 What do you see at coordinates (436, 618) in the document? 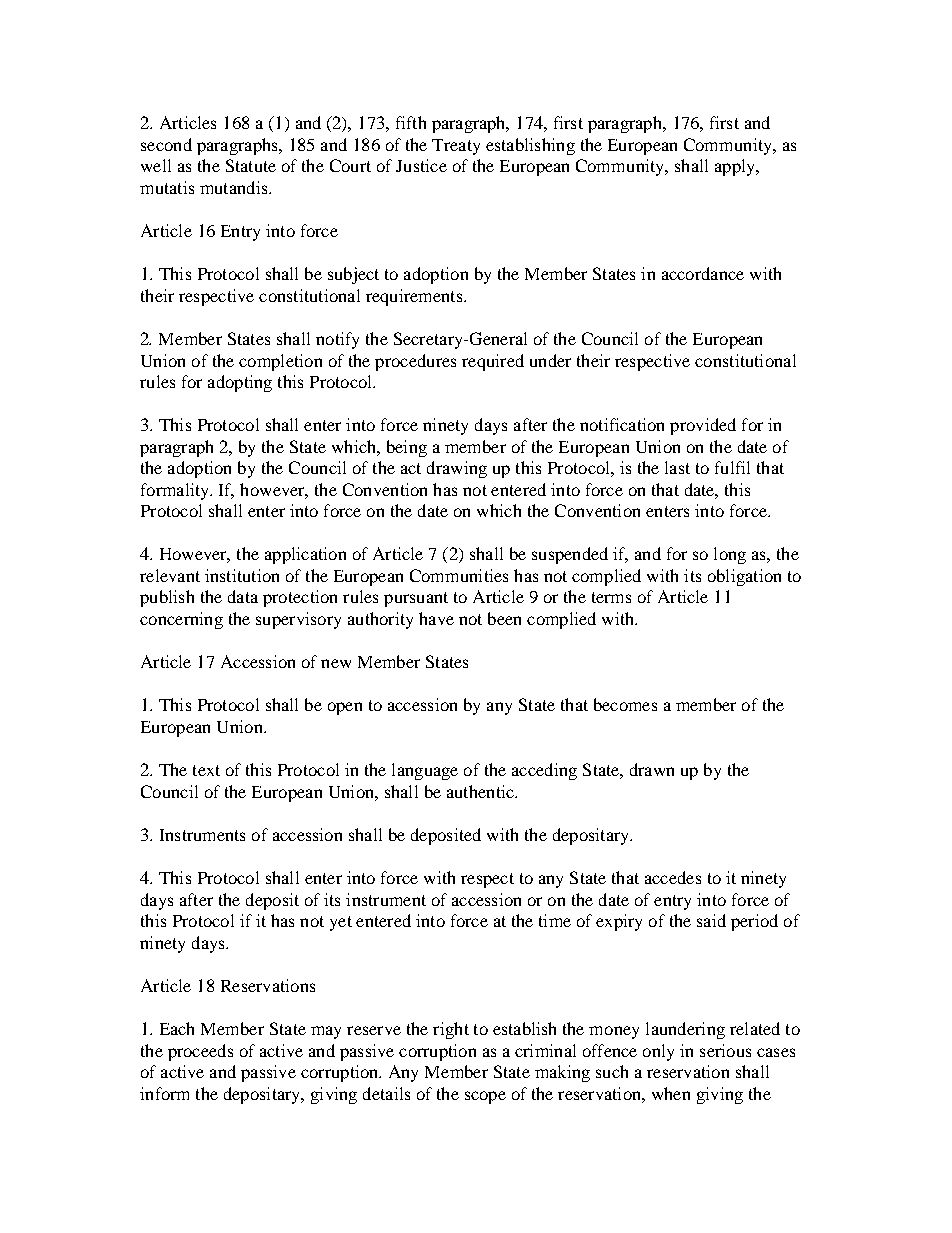
I see `have` at bounding box center [436, 618].
